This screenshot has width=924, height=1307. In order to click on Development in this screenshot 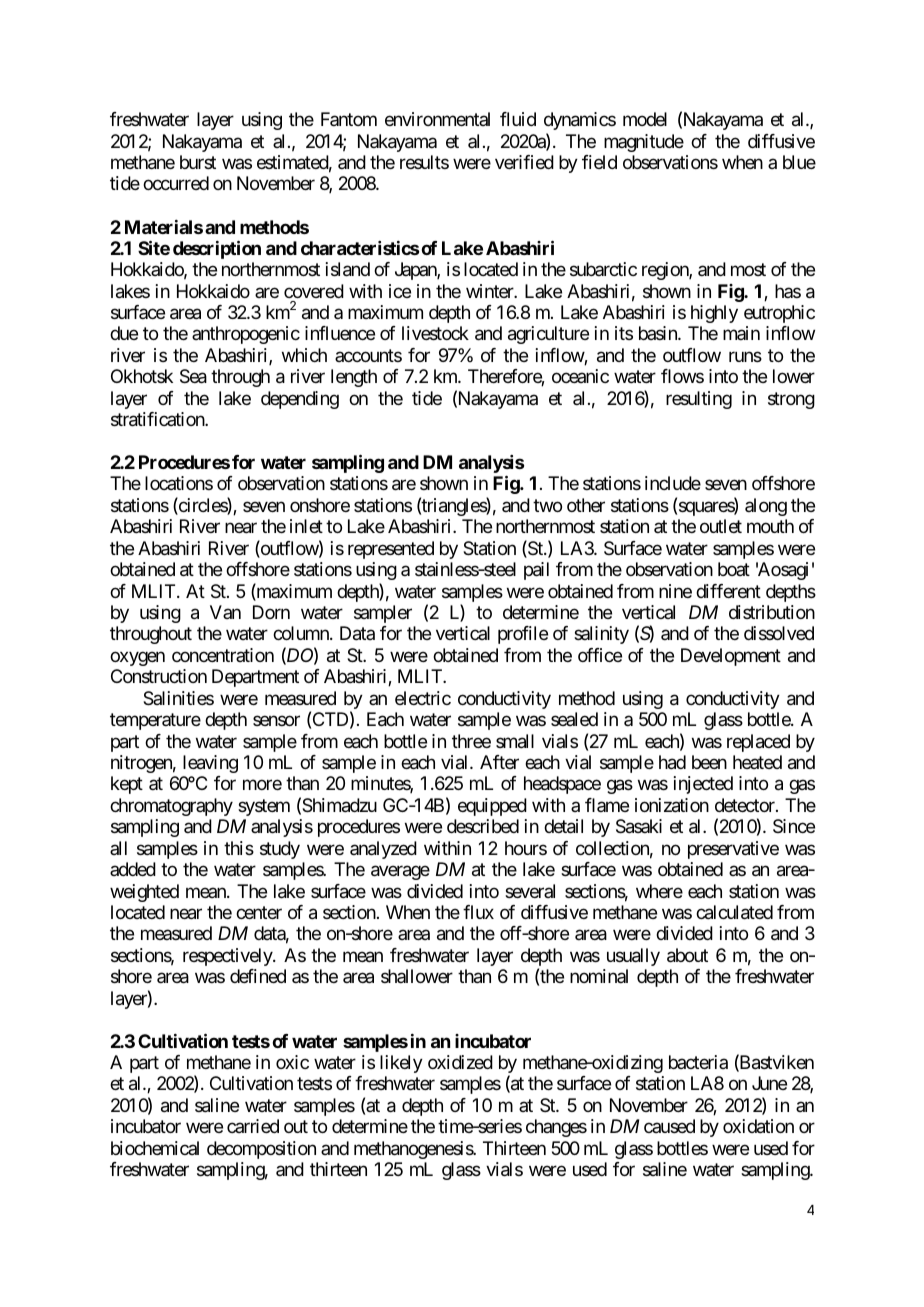, I will do `click(731, 657)`.
